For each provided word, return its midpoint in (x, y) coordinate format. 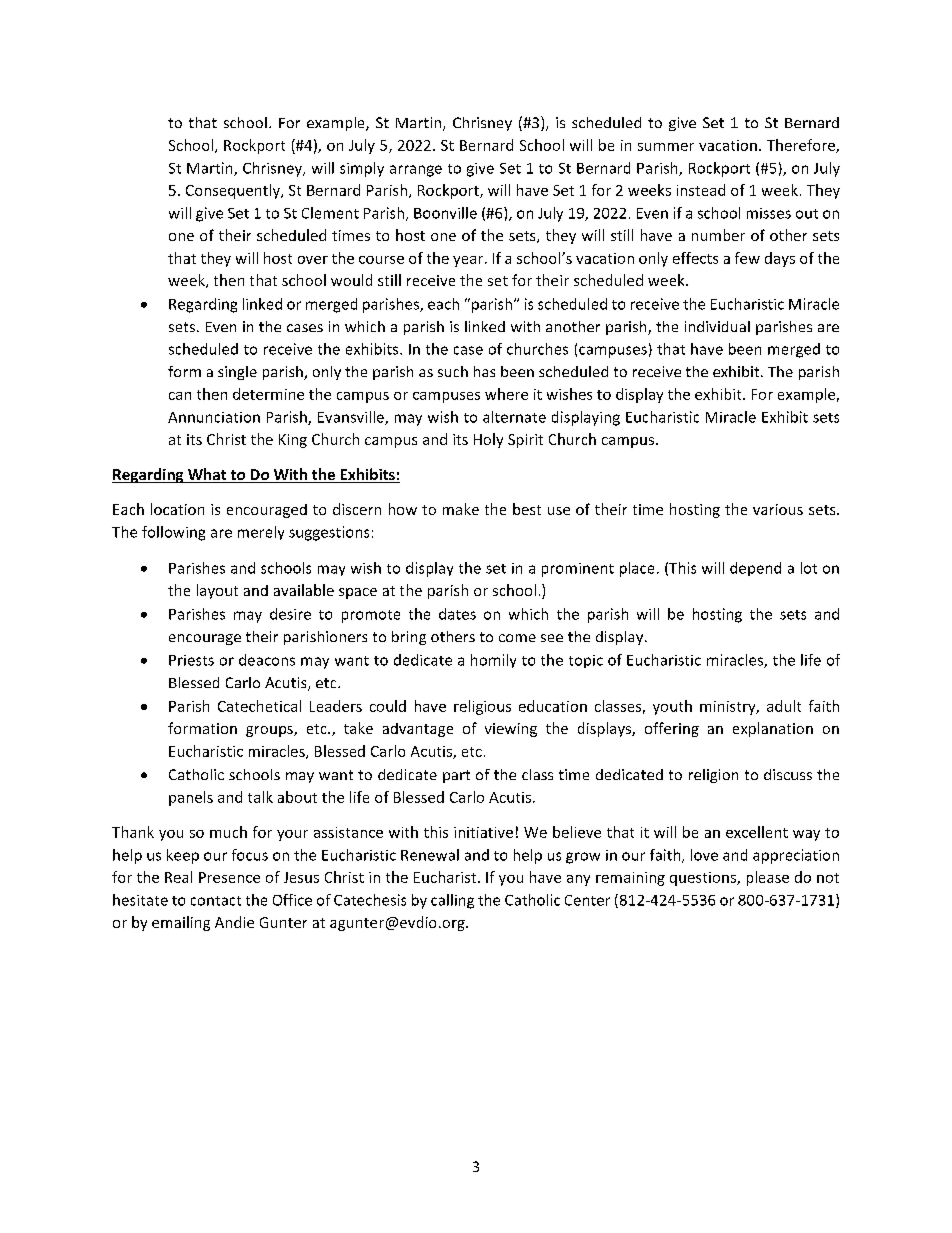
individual (717, 326)
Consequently (234, 191)
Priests (191, 660)
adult (784, 706)
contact (216, 901)
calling (452, 901)
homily (493, 661)
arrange (416, 171)
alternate (514, 417)
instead (701, 190)
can (180, 396)
